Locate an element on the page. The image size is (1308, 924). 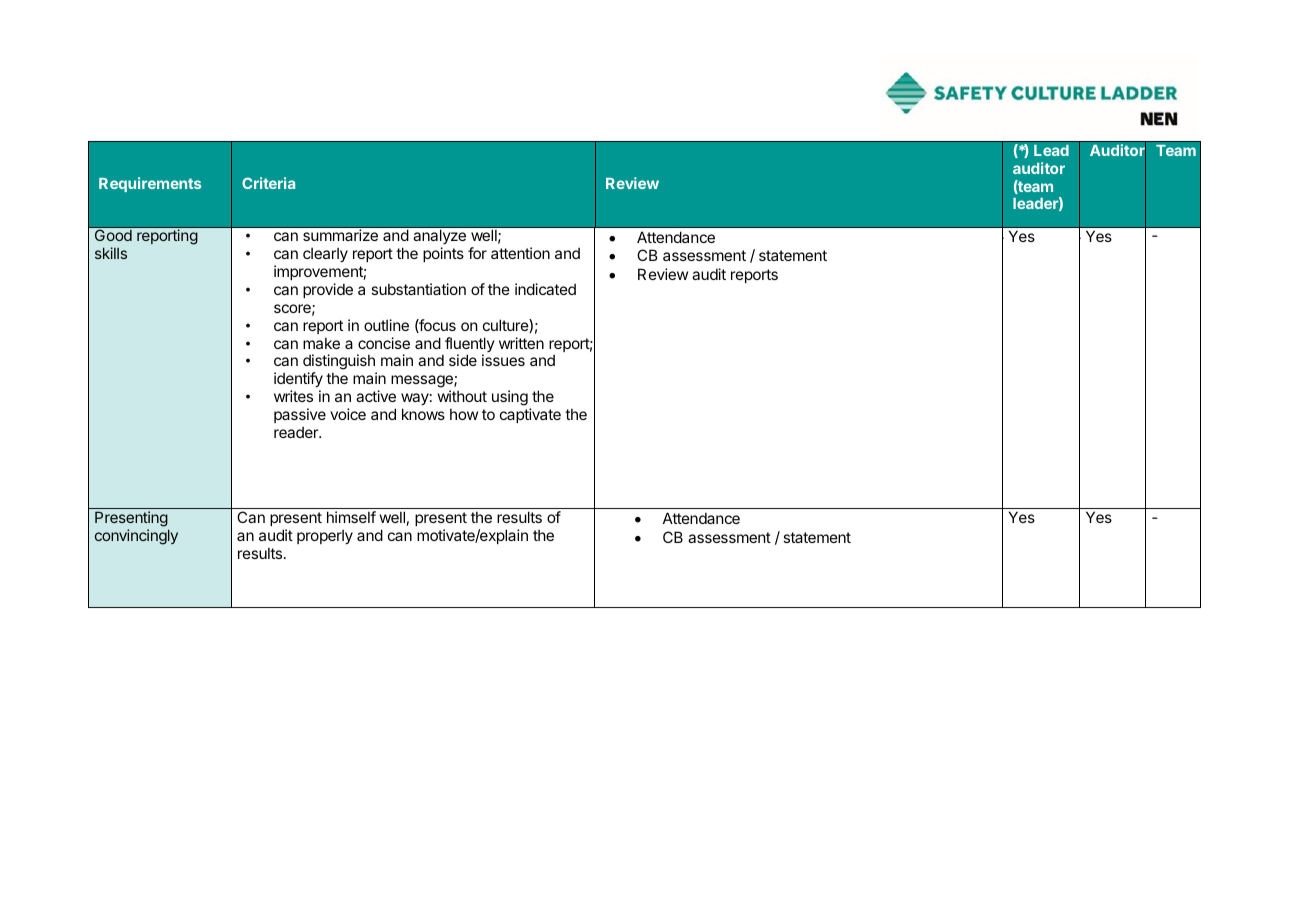
using is located at coordinates (510, 398).
